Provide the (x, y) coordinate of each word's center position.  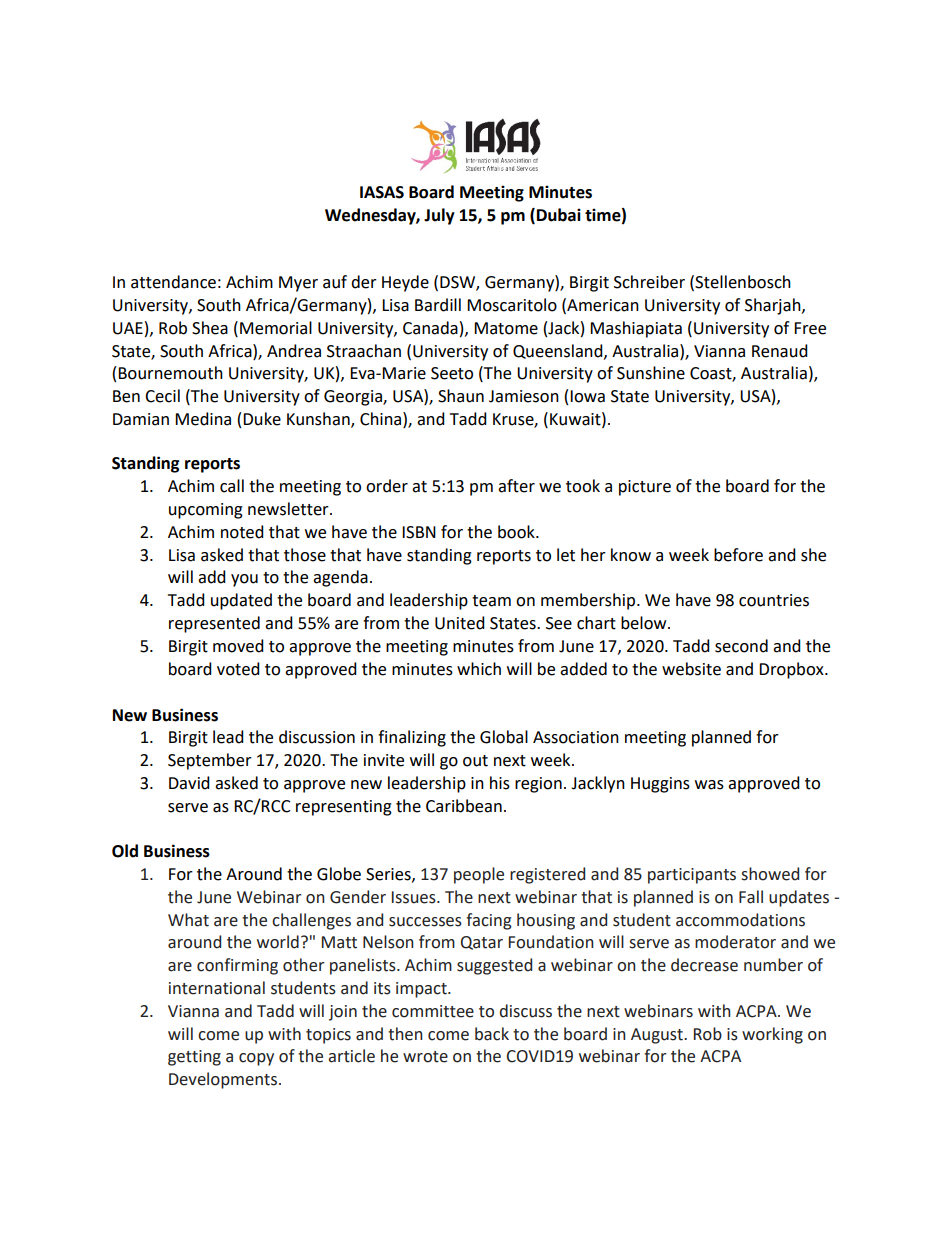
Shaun (461, 396)
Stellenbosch (743, 282)
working (772, 1035)
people (479, 875)
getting (194, 1058)
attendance (173, 282)
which (479, 669)
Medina (203, 419)
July (439, 216)
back (492, 1034)
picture (645, 488)
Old (125, 851)
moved (238, 646)
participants (692, 876)
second (741, 646)
